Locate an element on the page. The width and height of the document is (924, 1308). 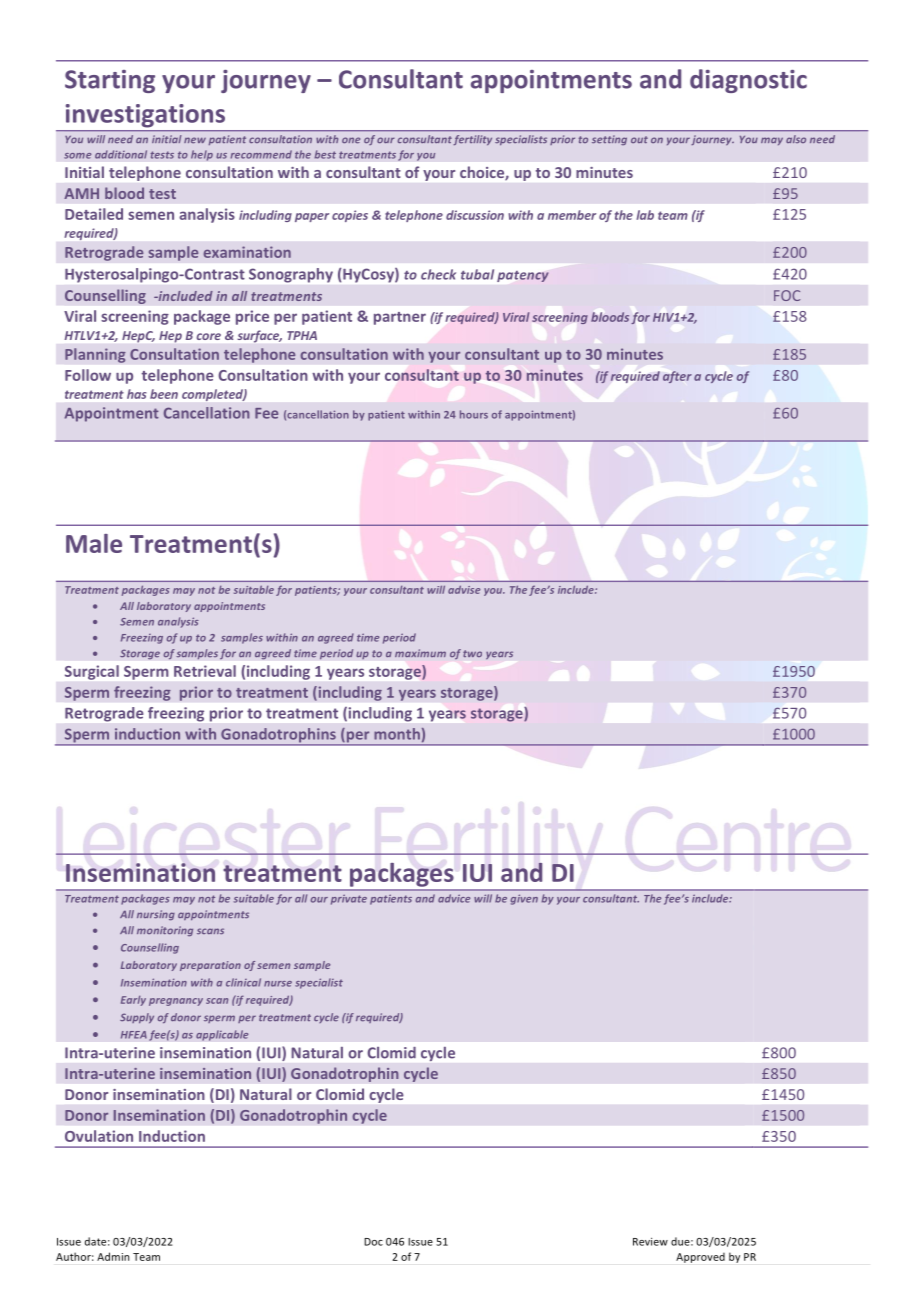
Retrieval is located at coordinates (205, 671).
